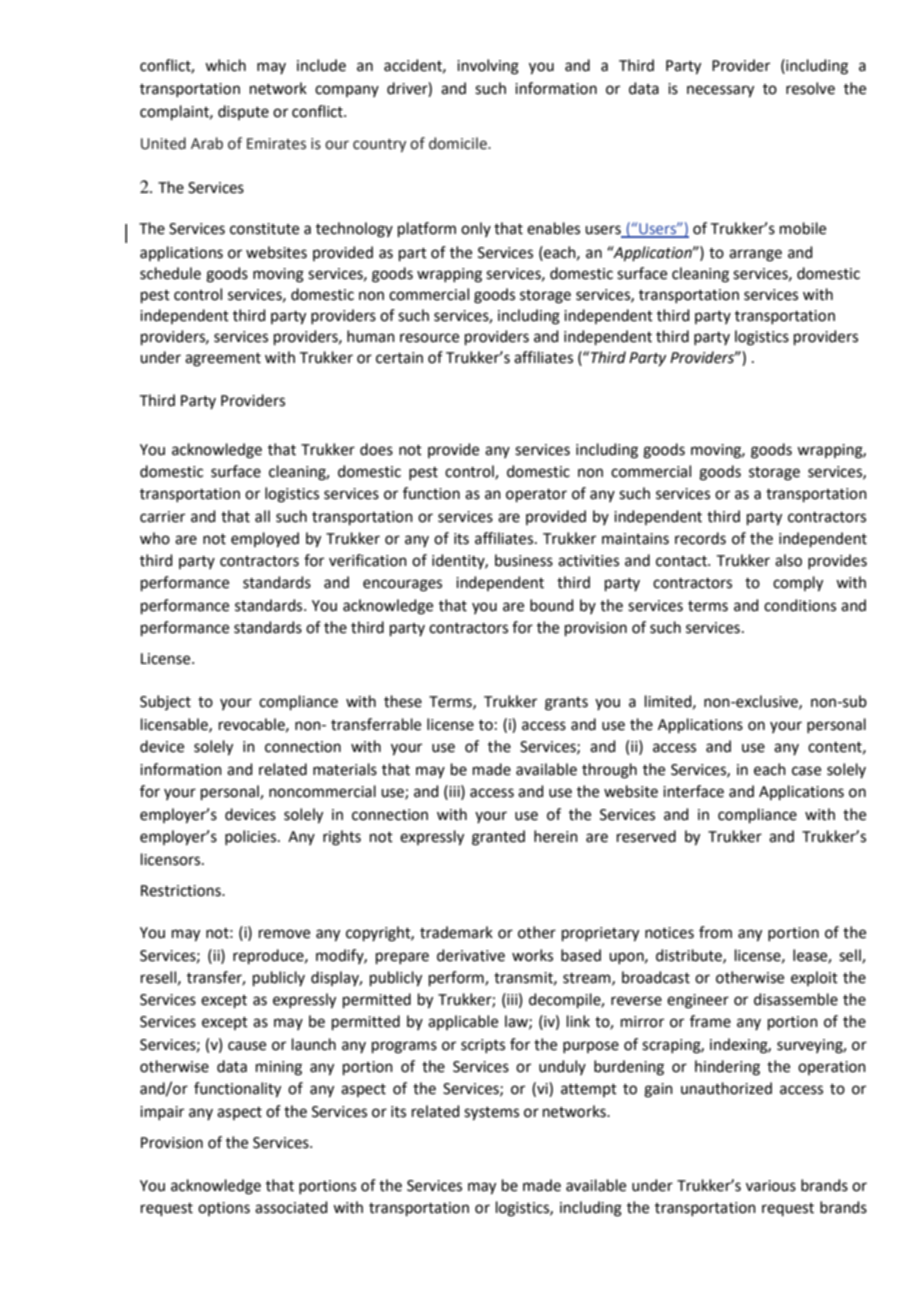  Describe the element at coordinates (552, 605) in the screenshot. I see `bound` at that location.
